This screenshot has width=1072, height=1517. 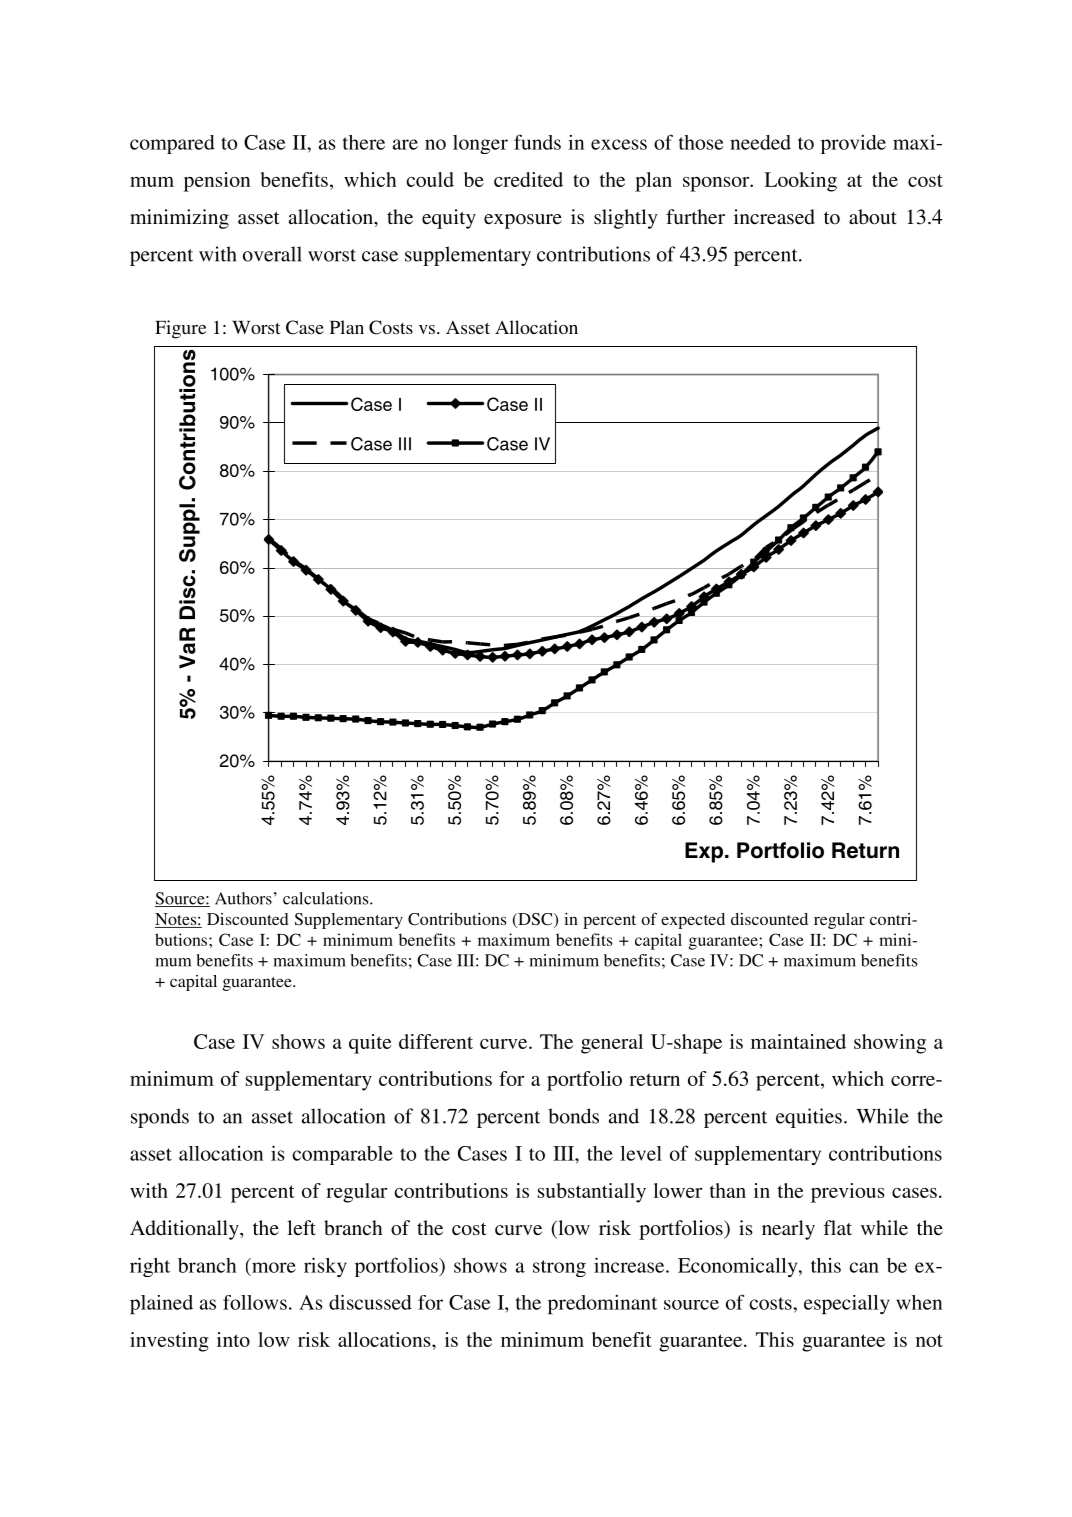 What do you see at coordinates (573, 1116) in the screenshot?
I see `bonds` at bounding box center [573, 1116].
